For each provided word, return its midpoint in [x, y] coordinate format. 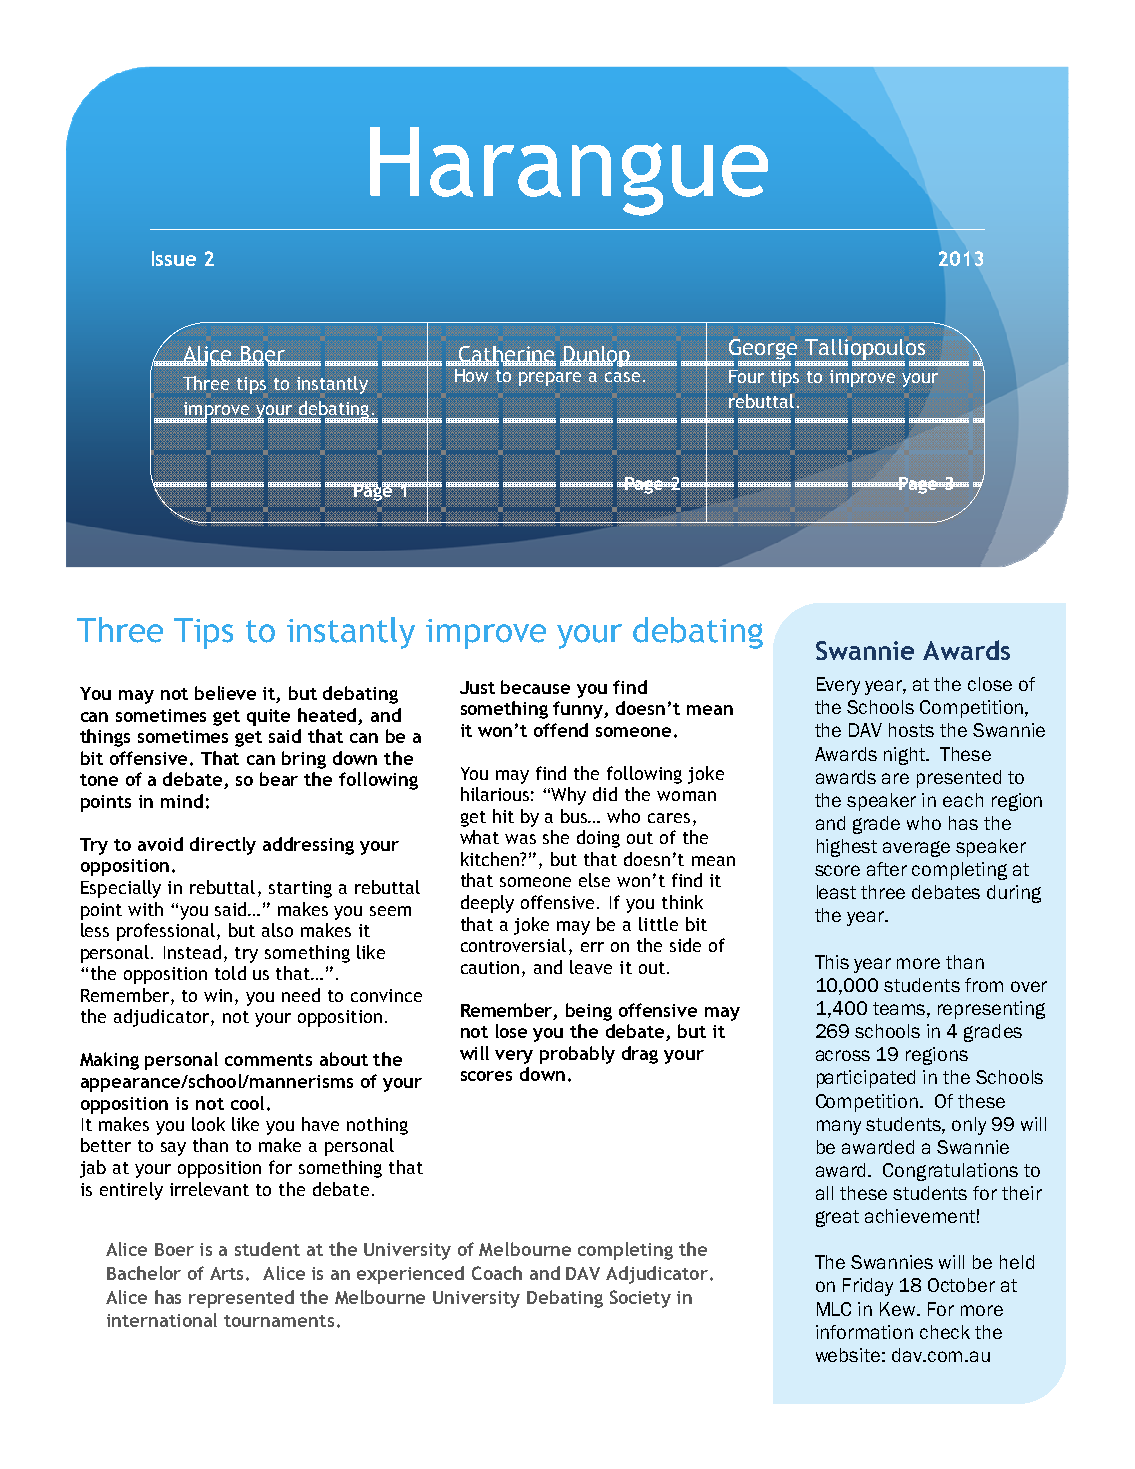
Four [746, 376]
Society [640, 1299]
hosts [911, 730]
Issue [174, 258]
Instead [192, 952]
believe [225, 693]
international [162, 1320]
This [832, 962]
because [535, 687]
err [592, 947]
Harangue [569, 171]
